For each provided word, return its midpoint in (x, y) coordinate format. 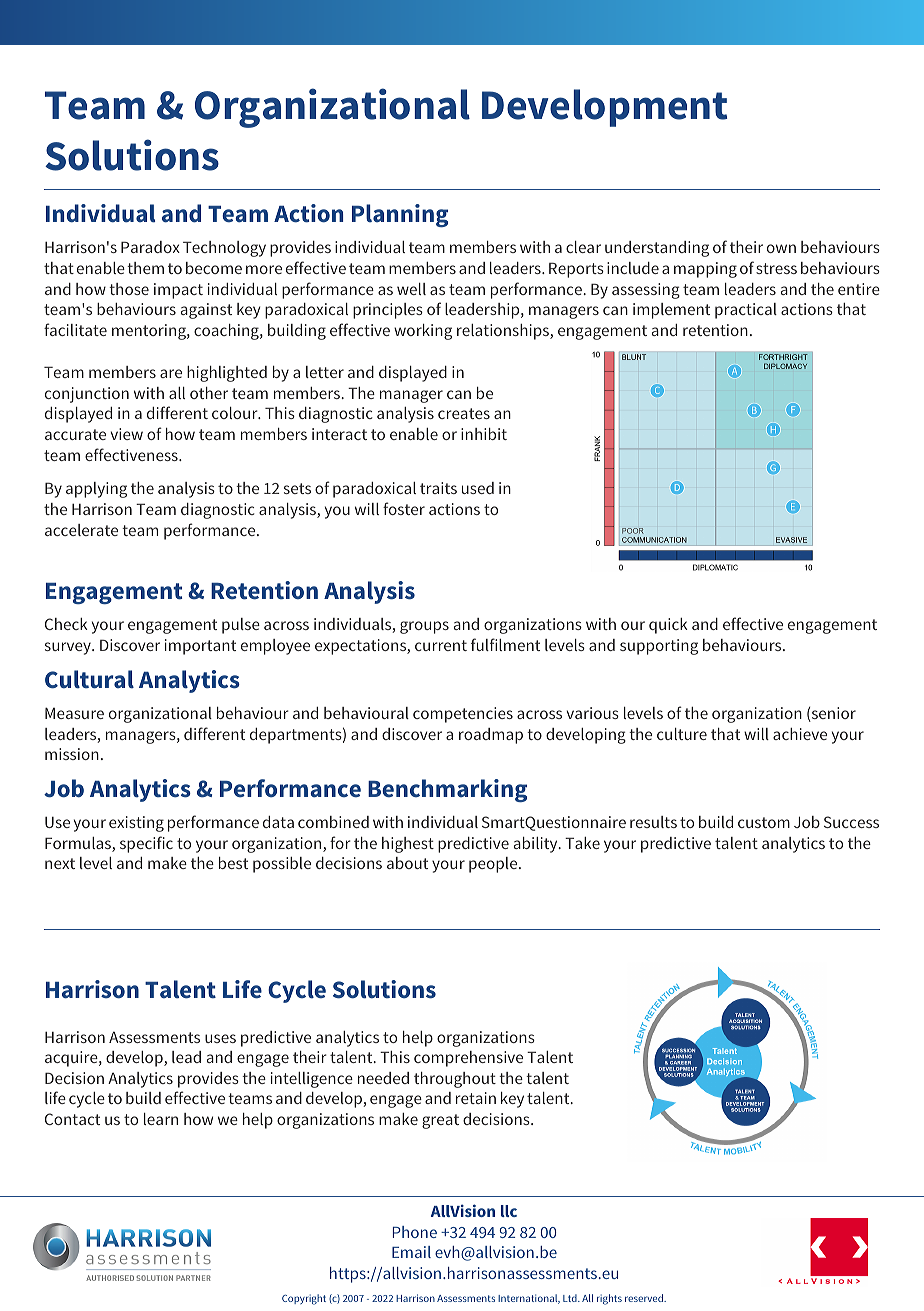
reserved (645, 1298)
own (781, 248)
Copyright (304, 1299)
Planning (400, 215)
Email (411, 1252)
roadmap (491, 736)
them (145, 268)
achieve (800, 734)
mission (72, 754)
